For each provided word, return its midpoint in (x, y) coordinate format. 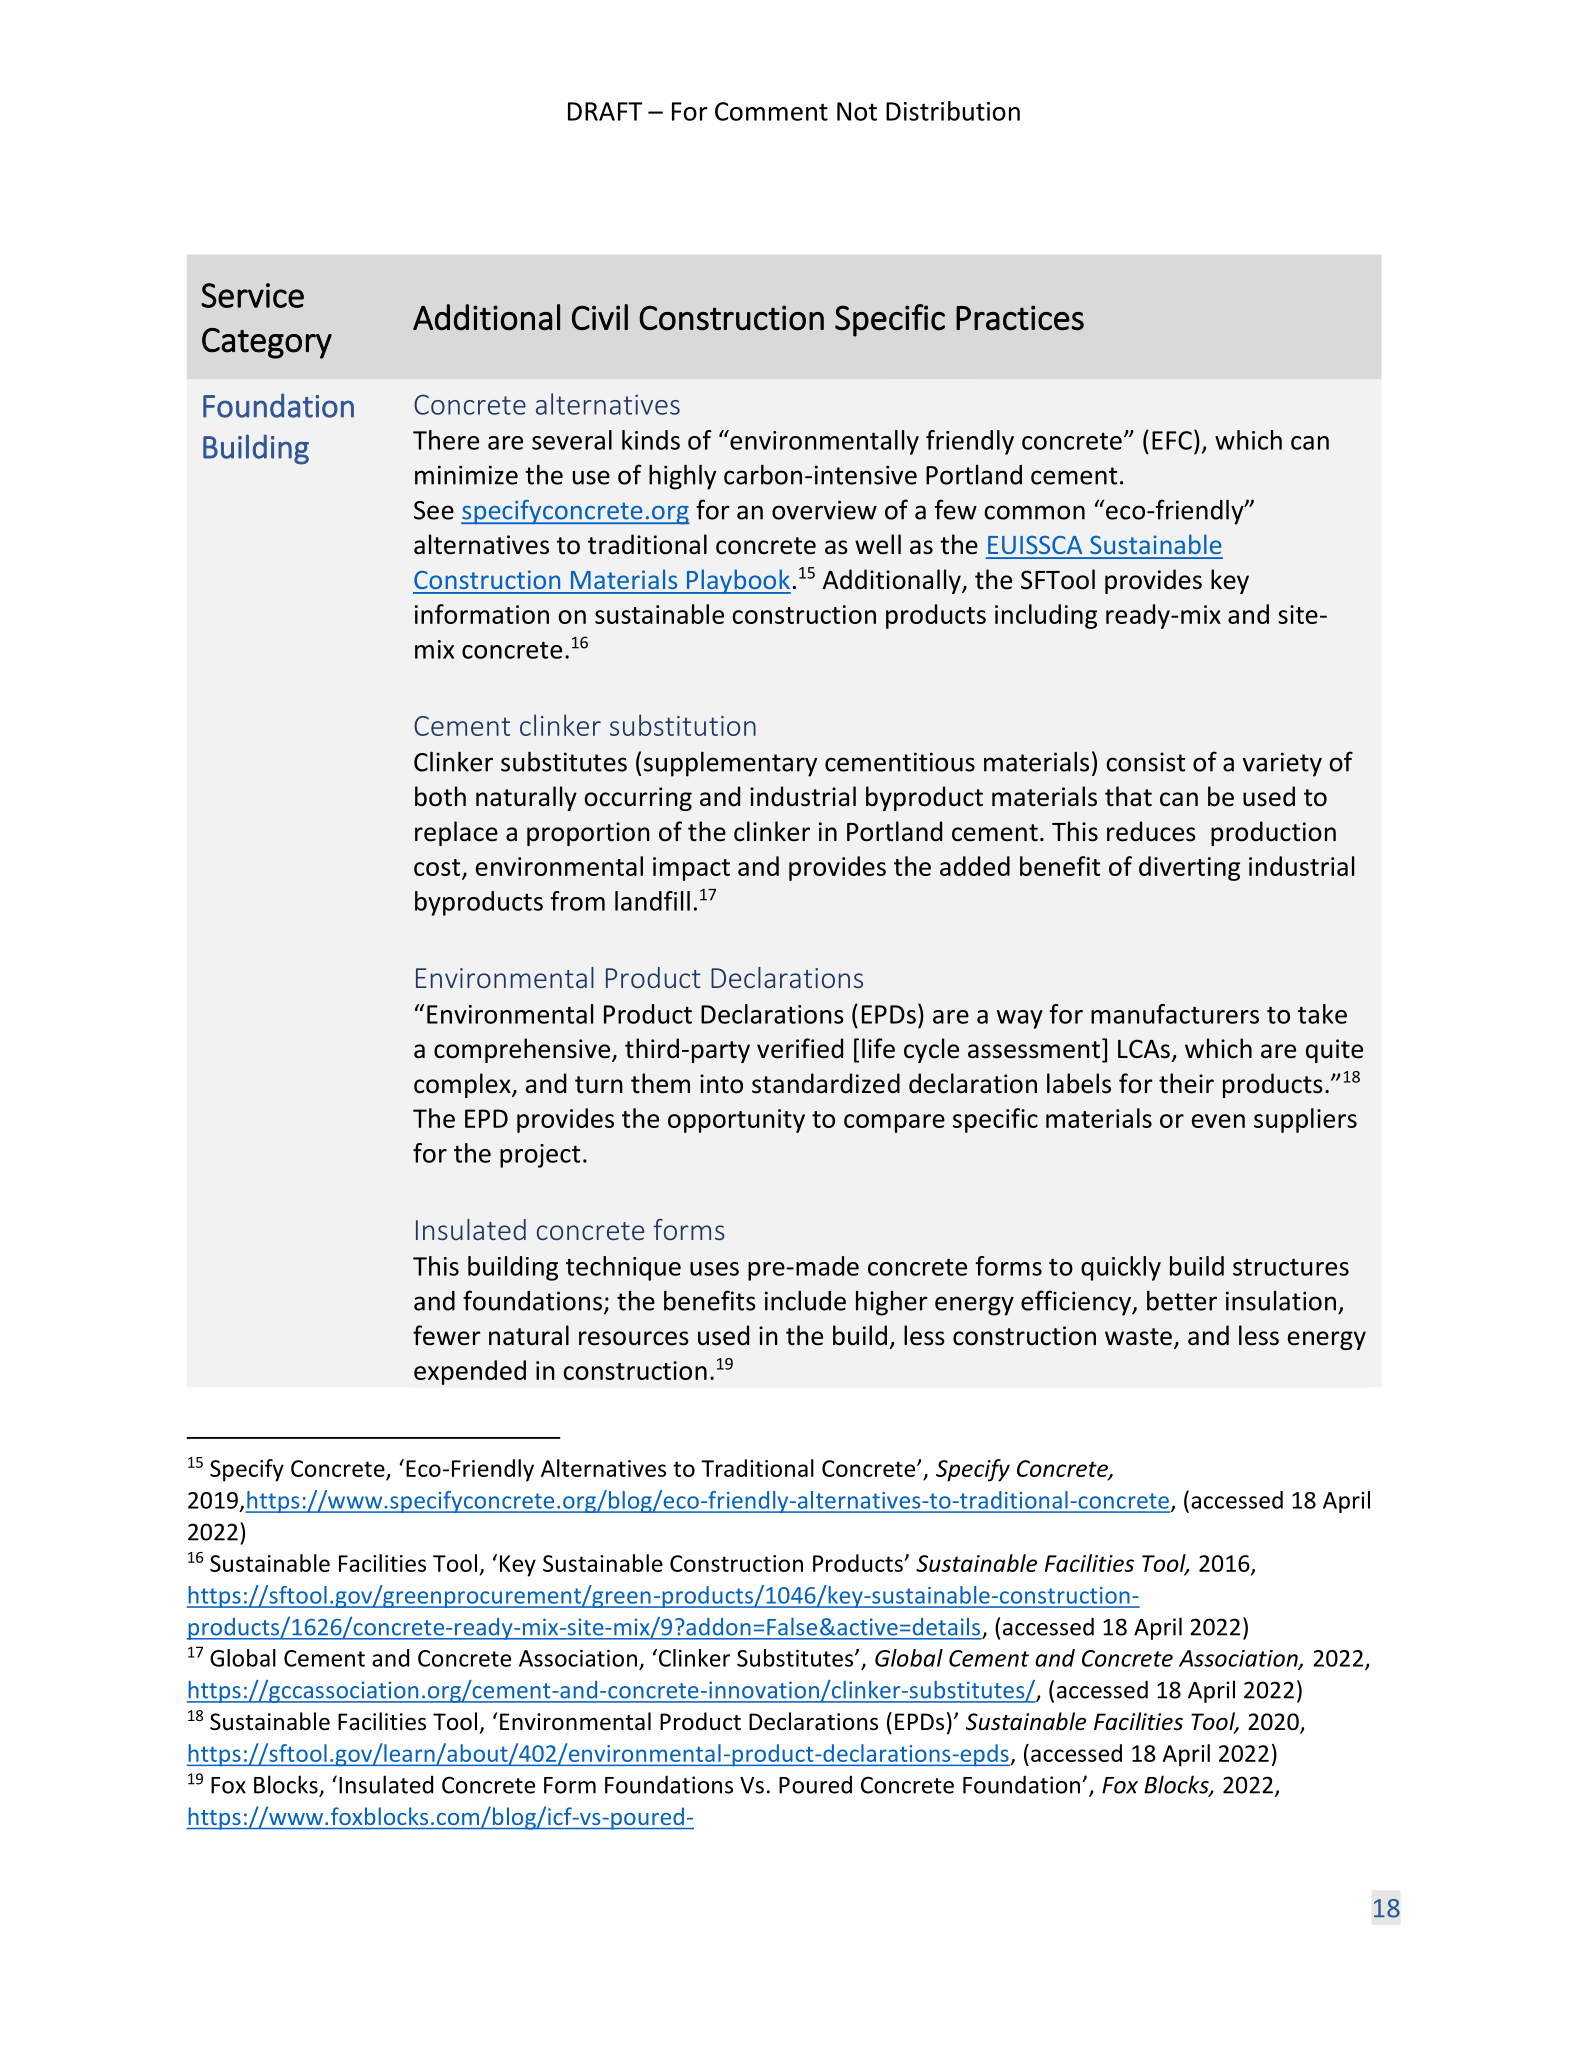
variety (1282, 764)
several (572, 440)
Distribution (953, 111)
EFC (1172, 440)
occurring (638, 799)
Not (857, 111)
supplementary (730, 764)
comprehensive (522, 1050)
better (1182, 1301)
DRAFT (605, 111)
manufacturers (1175, 1014)
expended (470, 1372)
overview (824, 510)
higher (892, 1303)
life (878, 1048)
